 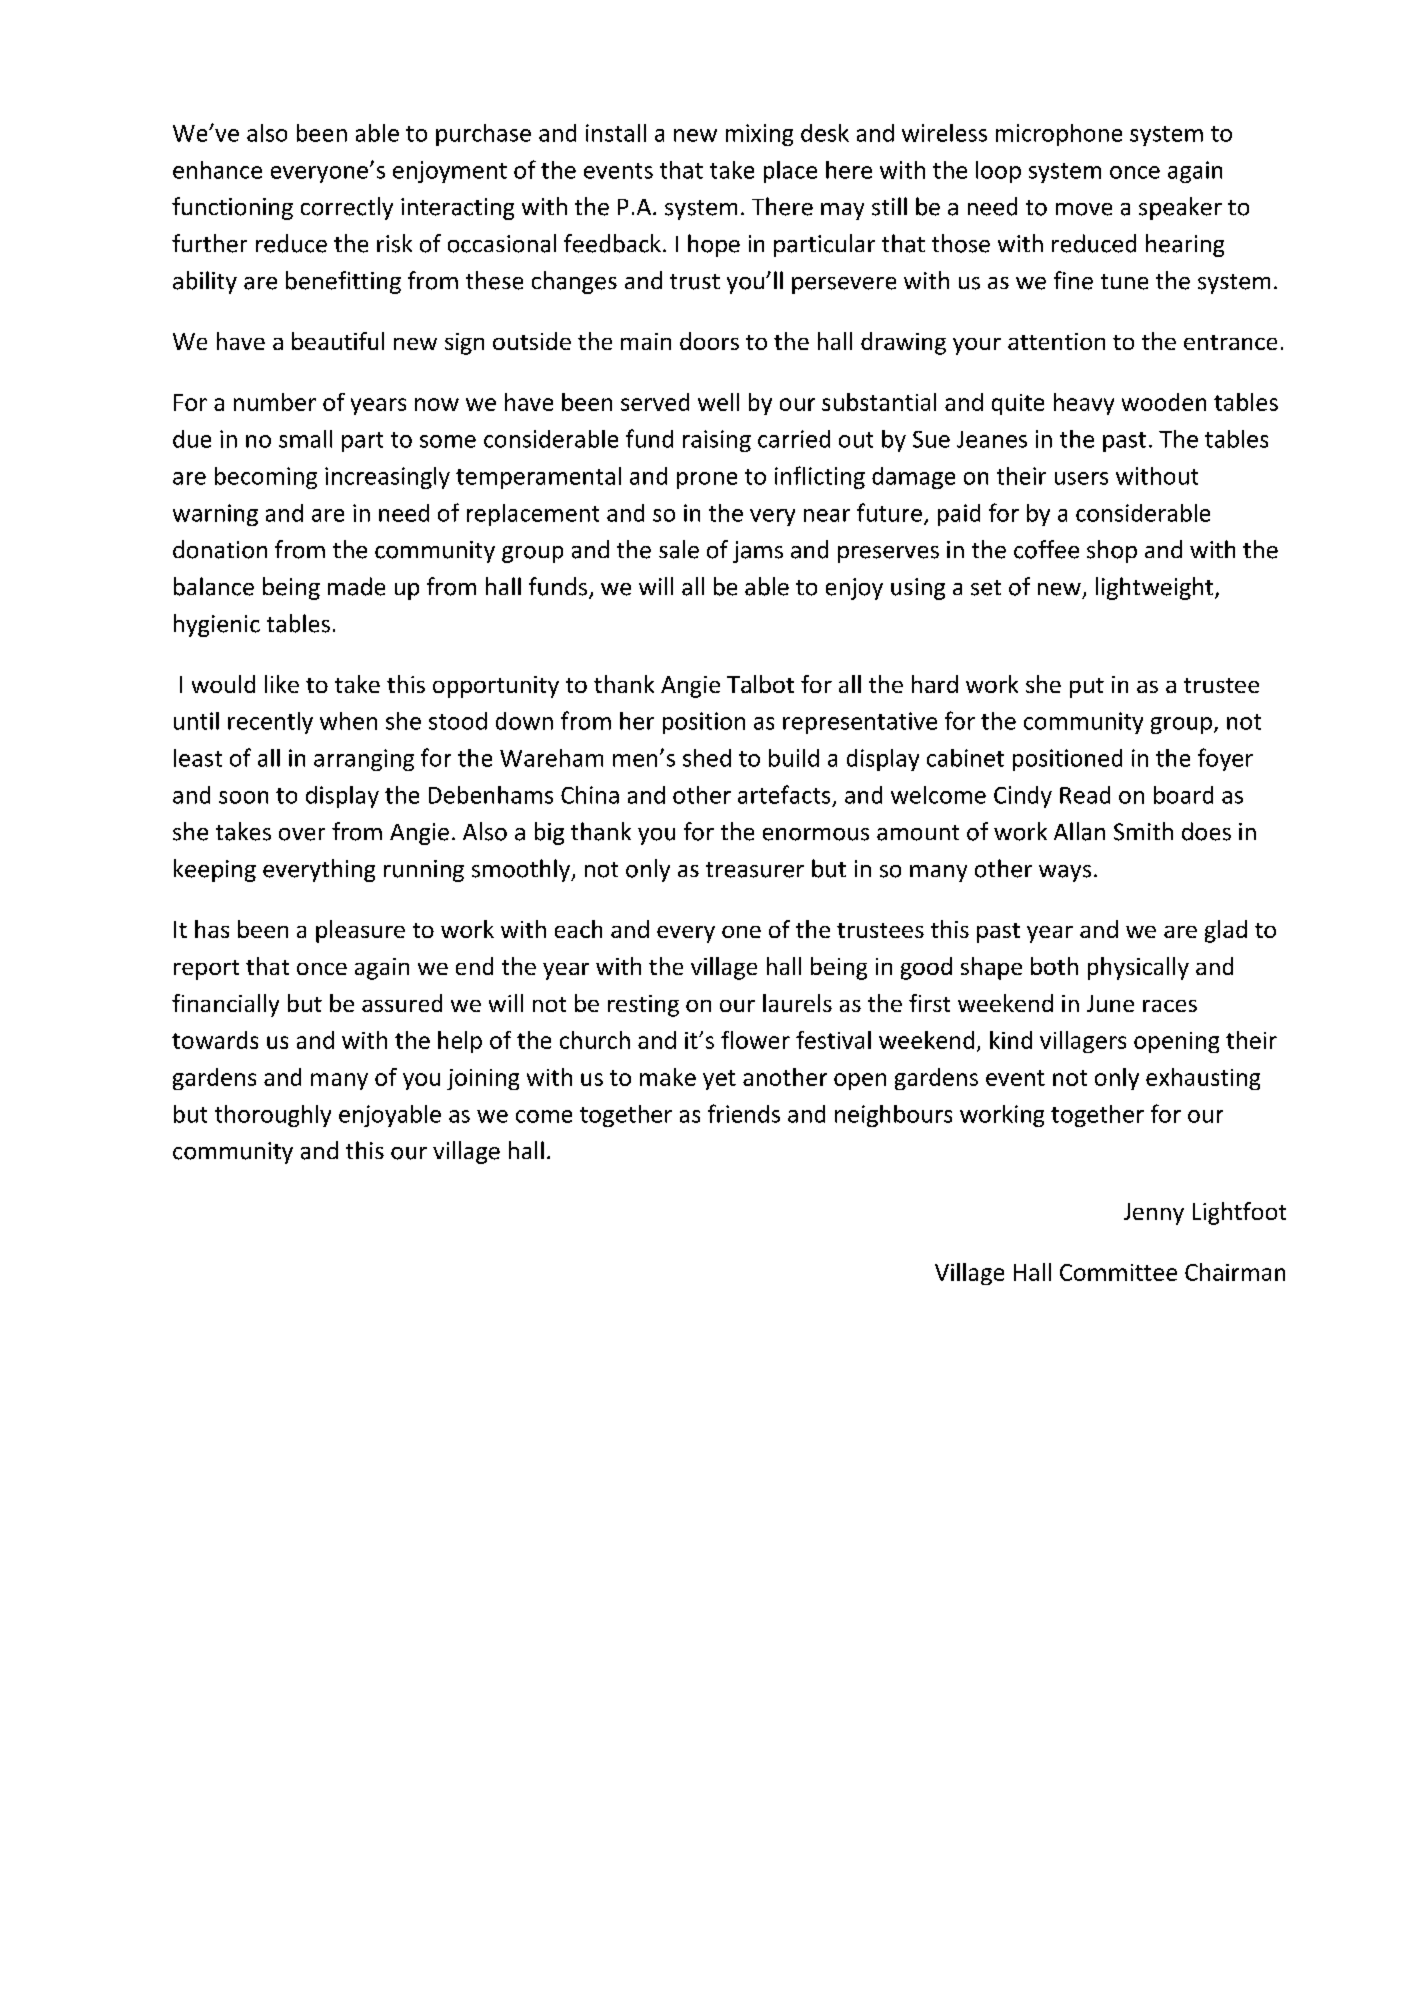 I want to click on resting, so click(x=643, y=1006).
